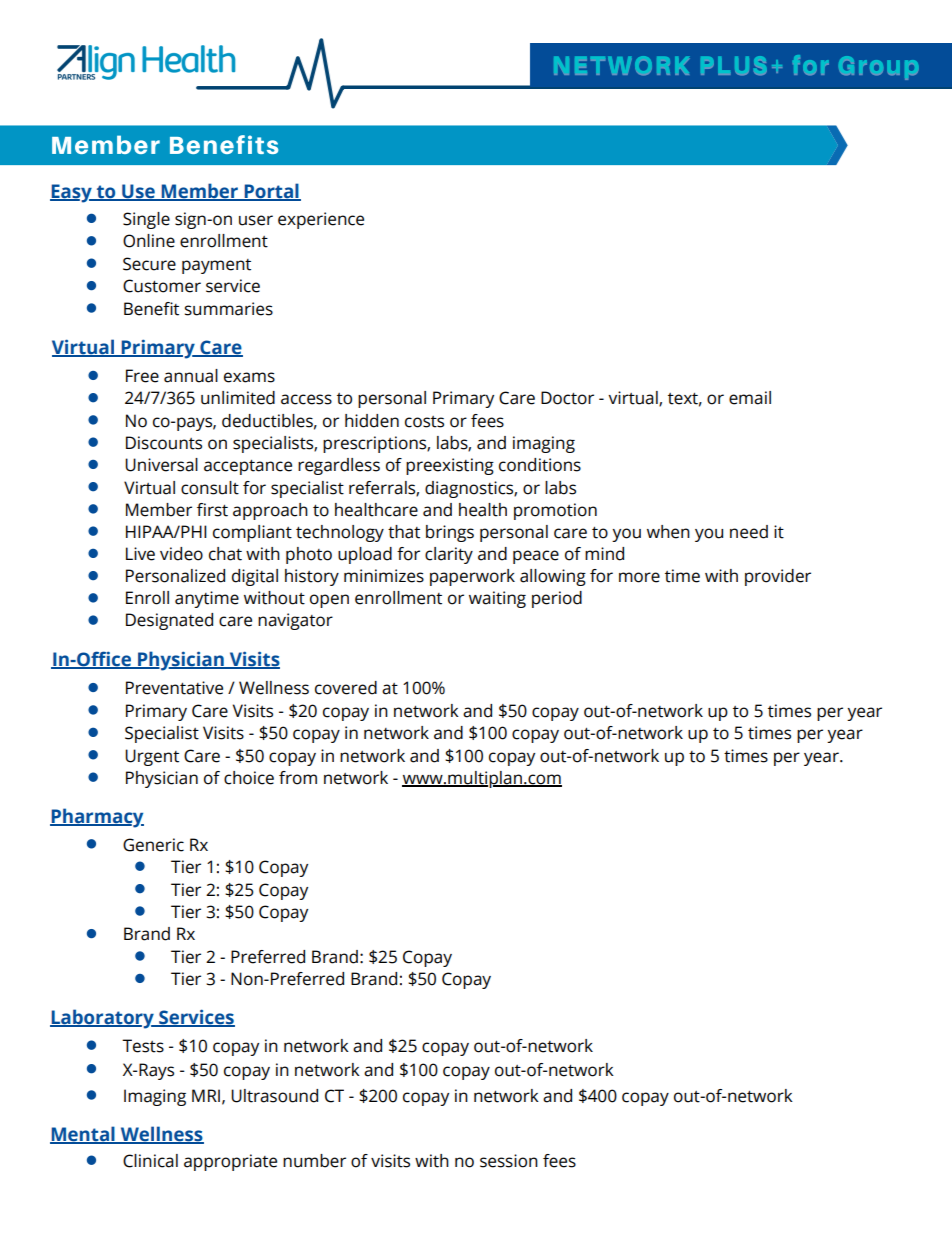  What do you see at coordinates (321, 220) in the image?
I see `experience` at bounding box center [321, 220].
